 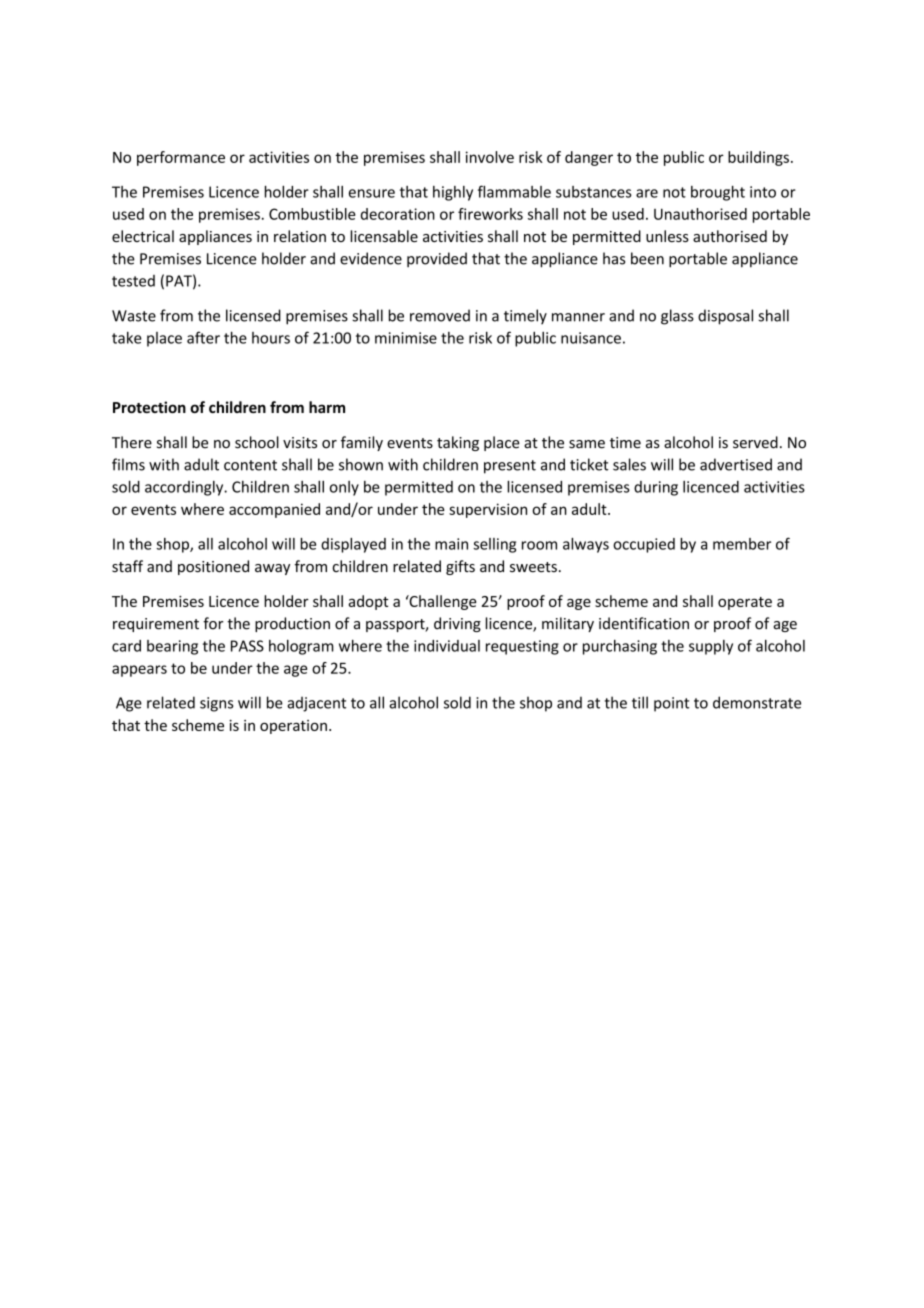 I want to click on highly, so click(x=453, y=193).
